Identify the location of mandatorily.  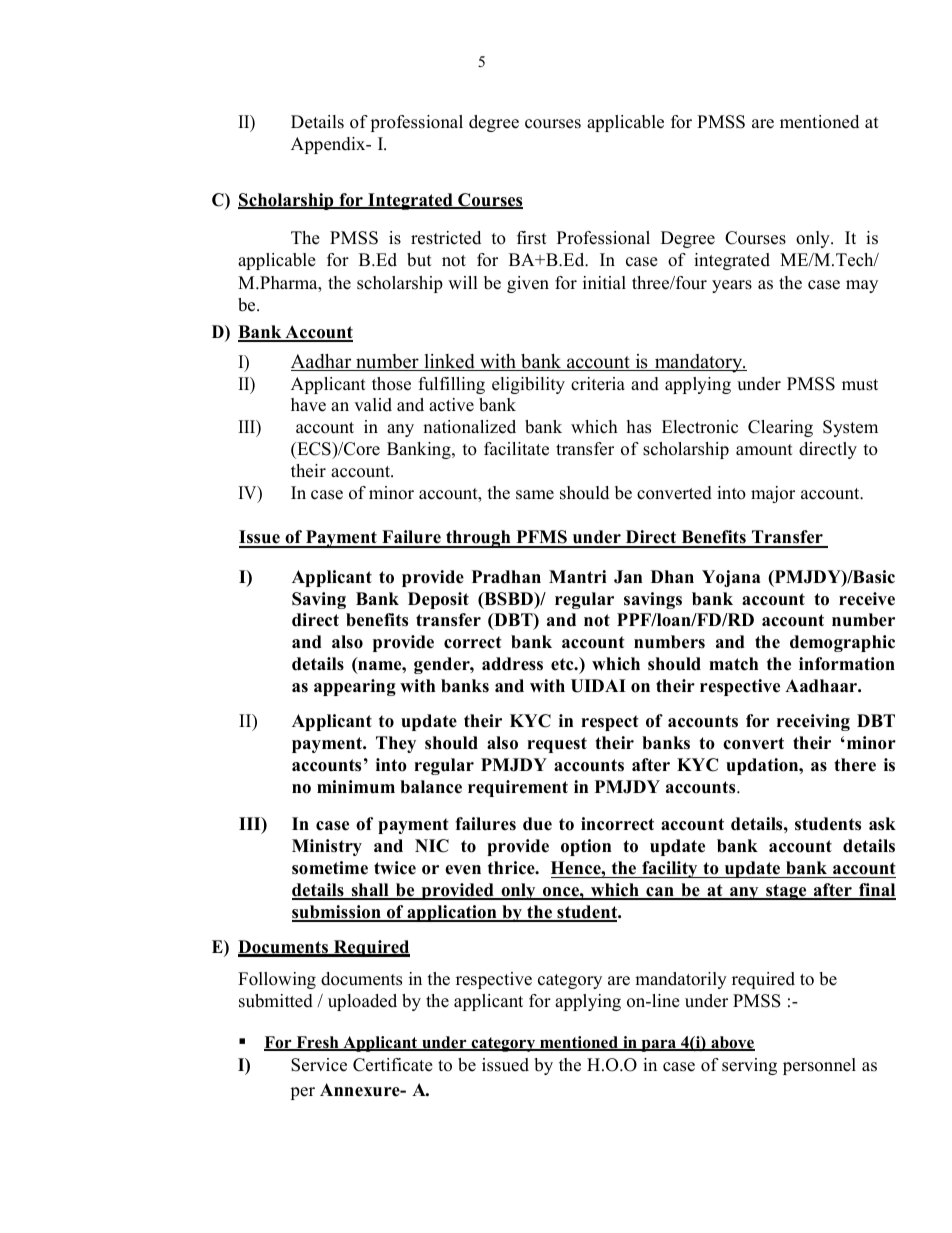
(681, 980).
